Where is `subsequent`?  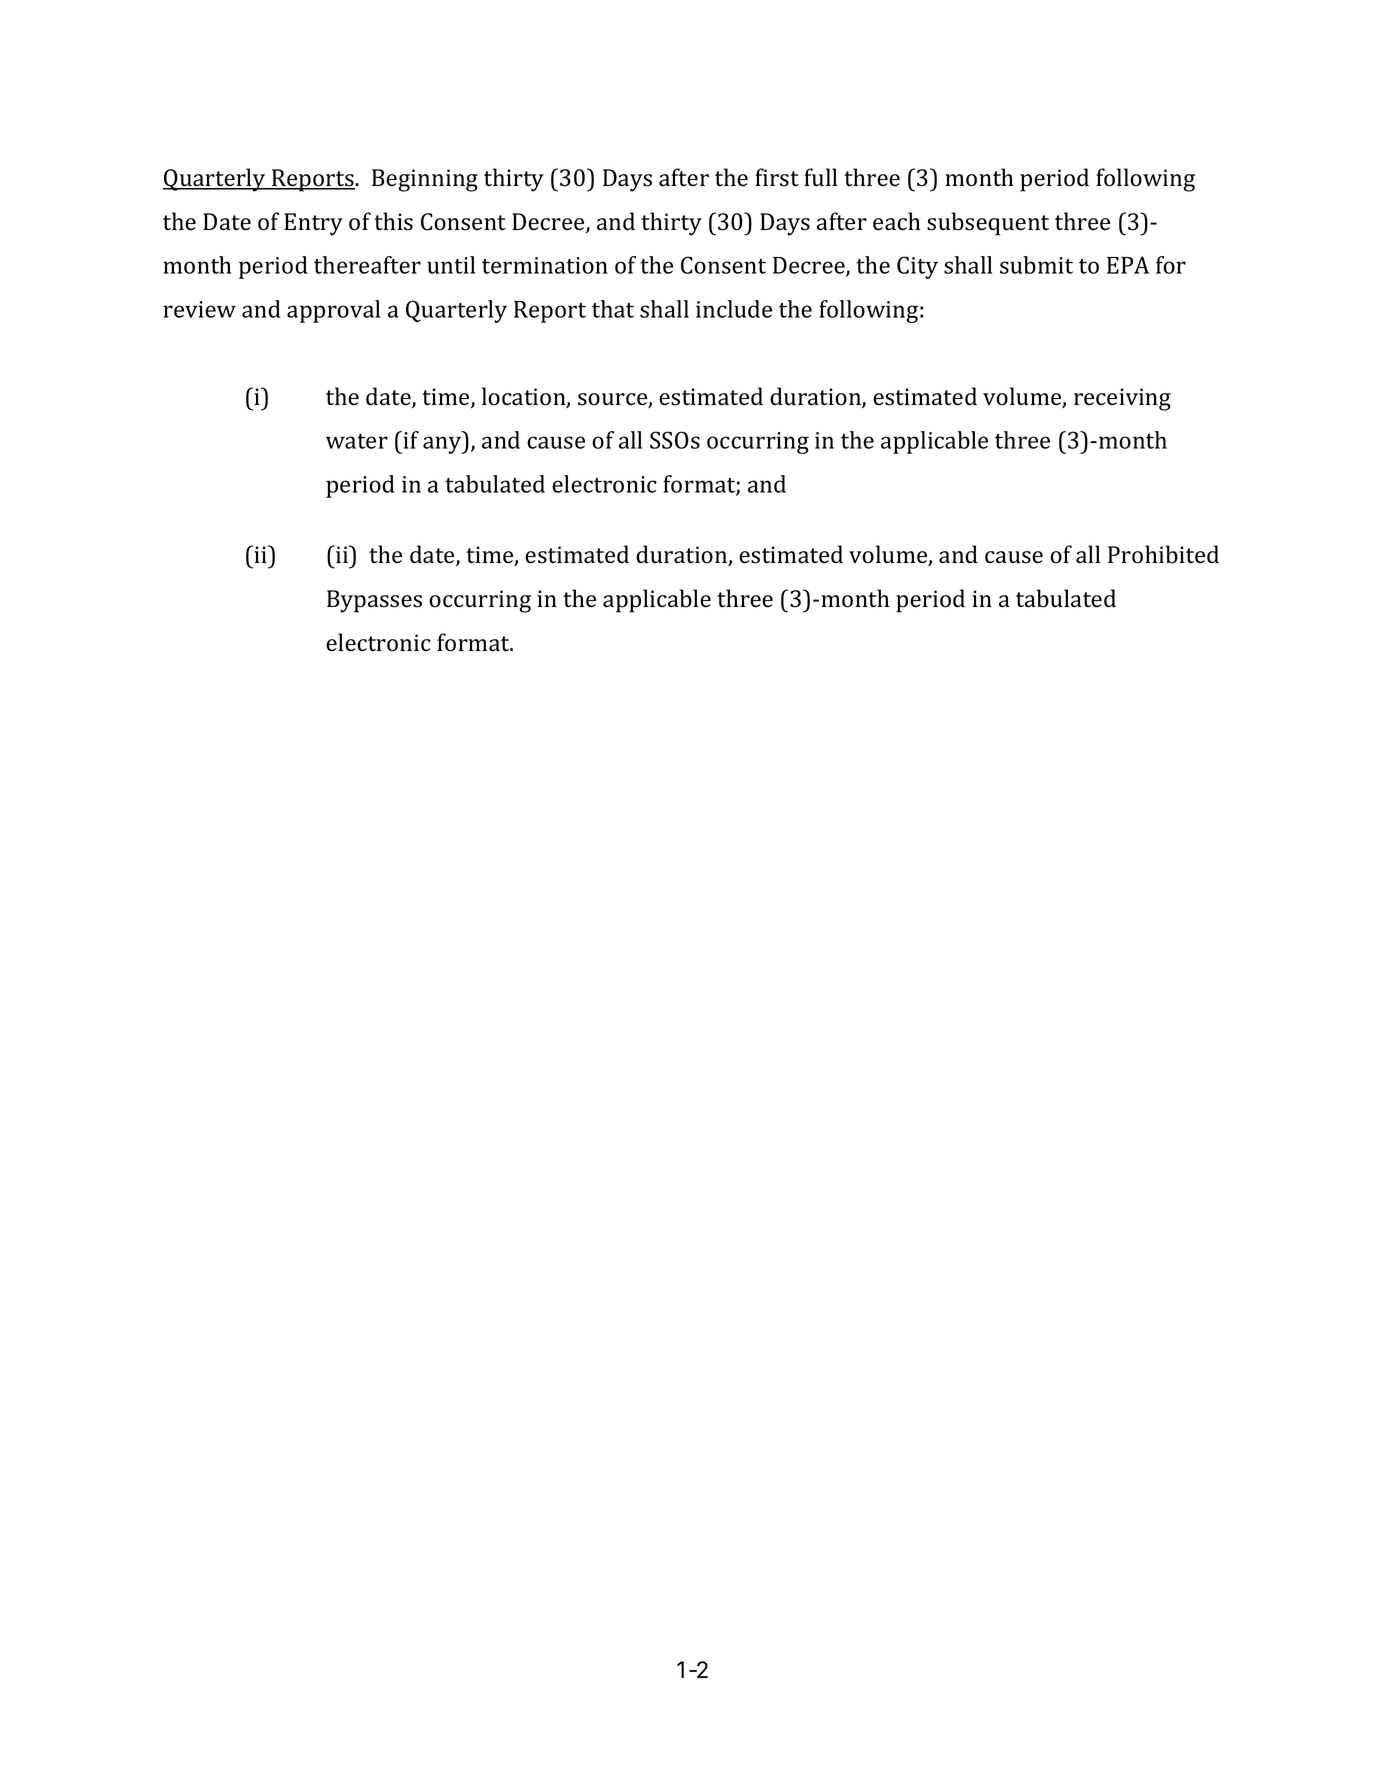
subsequent is located at coordinates (988, 224).
